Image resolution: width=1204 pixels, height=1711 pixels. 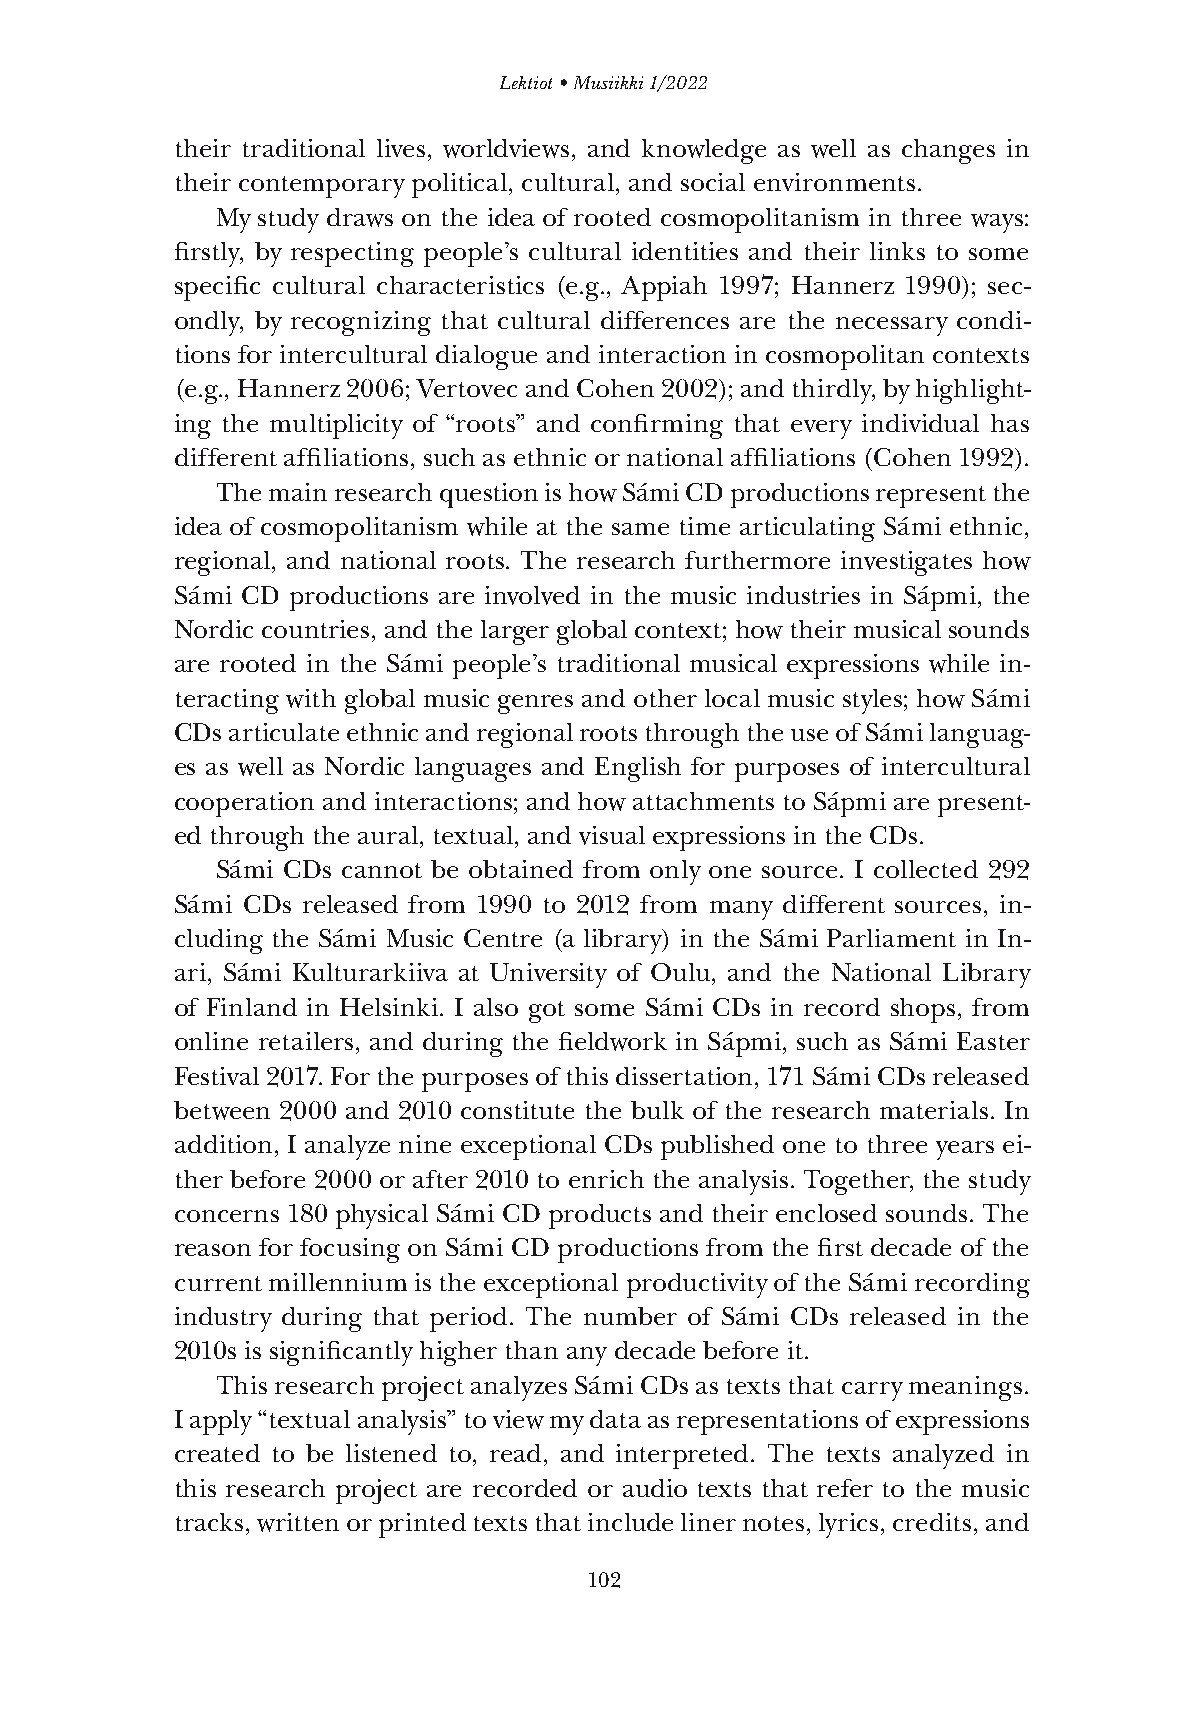 I want to click on contemporary, so click(x=322, y=187).
